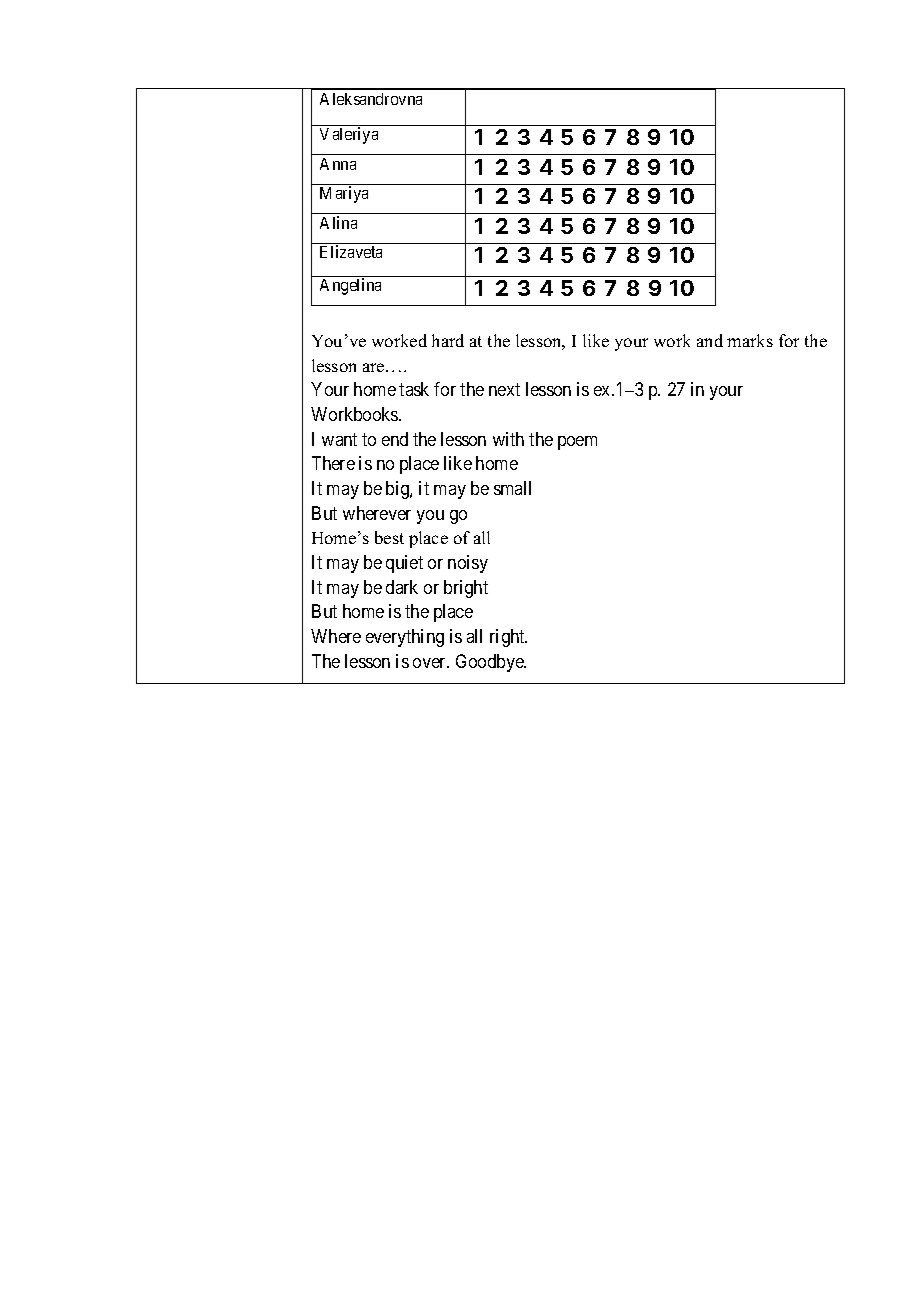  I want to click on small, so click(512, 488).
